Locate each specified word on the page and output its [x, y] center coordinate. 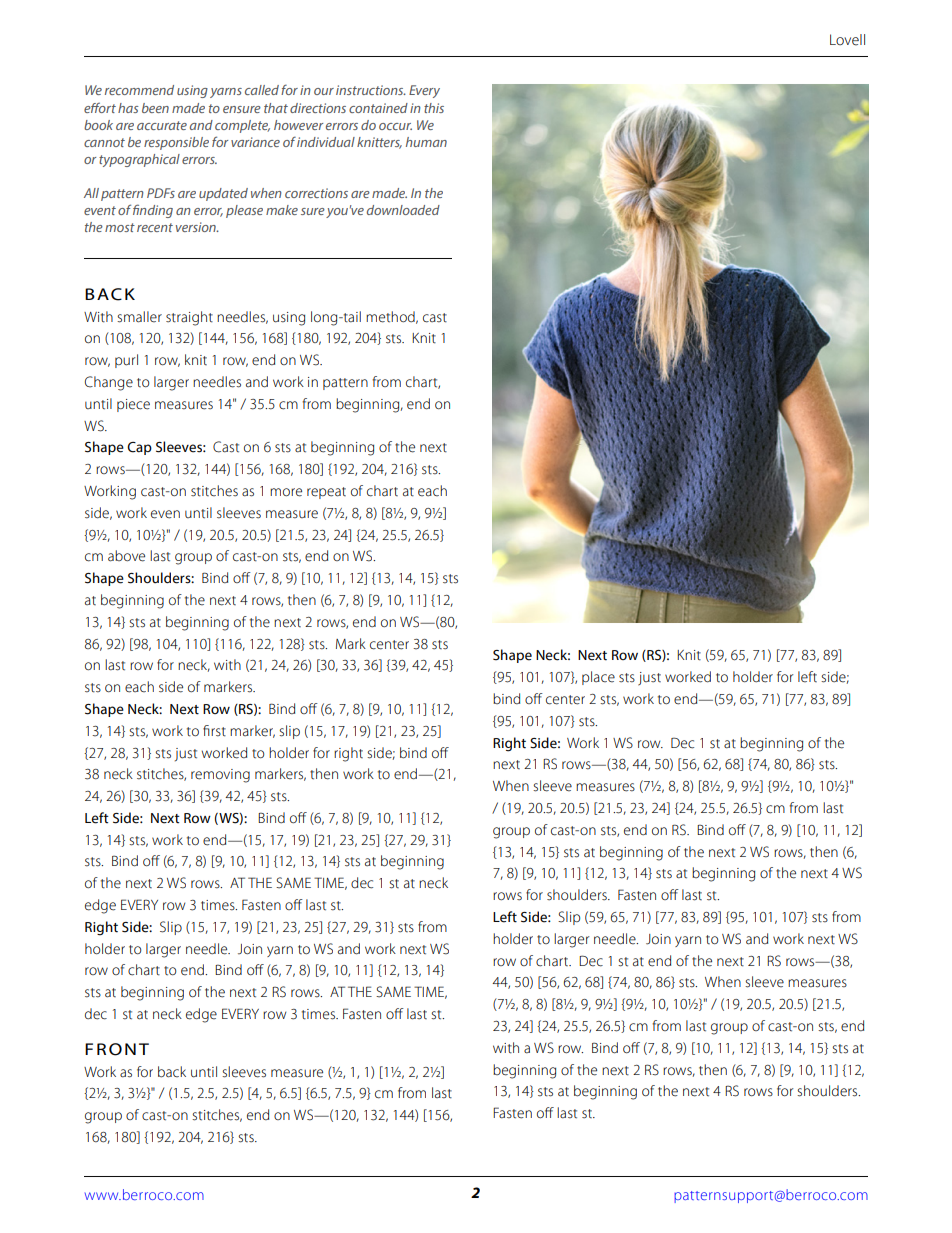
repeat [326, 493]
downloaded [403, 210]
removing [220, 776]
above [126, 556]
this [434, 108]
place [598, 678]
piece [133, 405]
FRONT [117, 1049]
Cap [139, 448]
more [286, 492]
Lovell [847, 40]
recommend [139, 90]
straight [189, 318]
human [426, 142]
